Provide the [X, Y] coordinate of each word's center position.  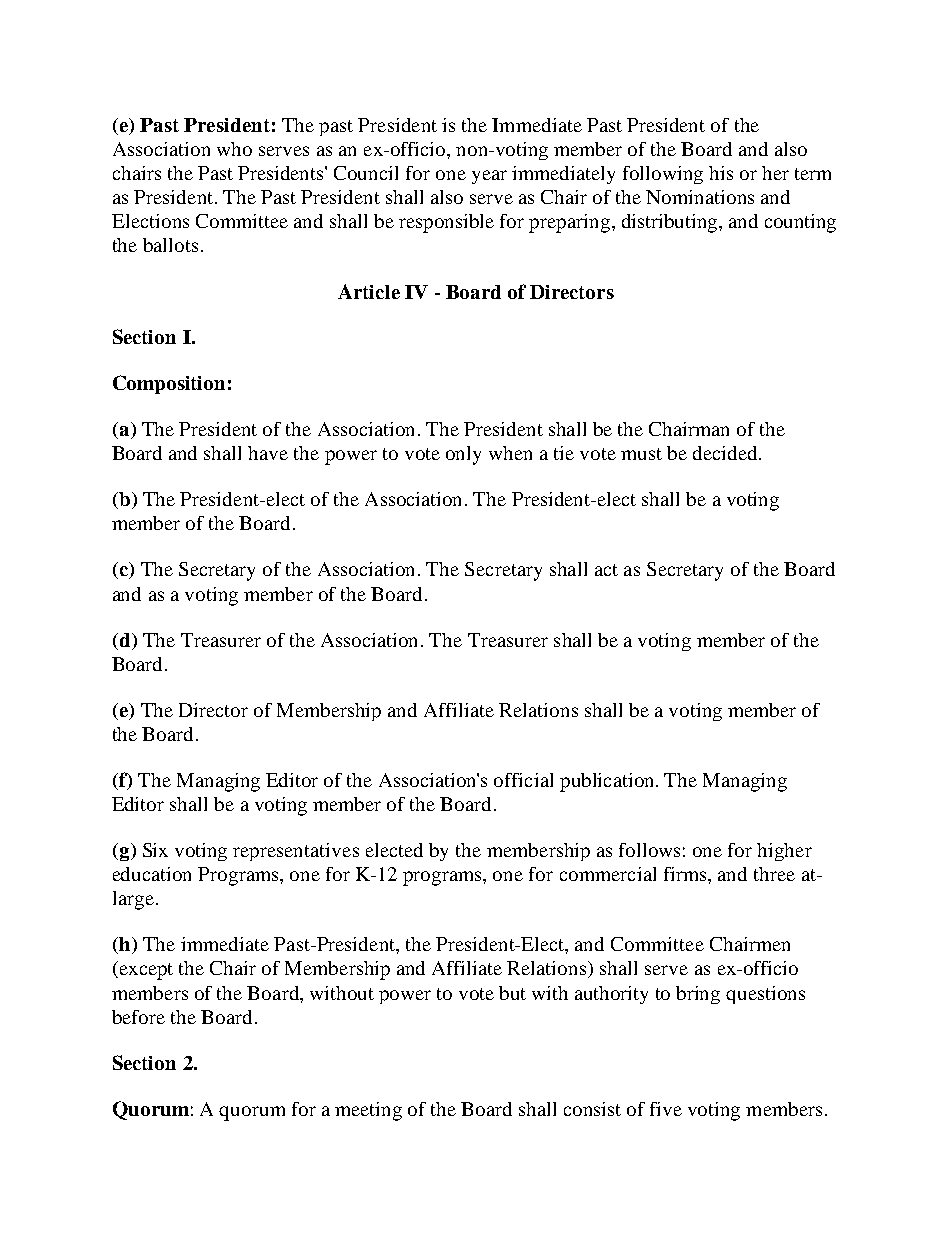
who [234, 149]
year [489, 177]
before [138, 1017]
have [268, 453]
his [721, 173]
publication [608, 782]
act [606, 570]
